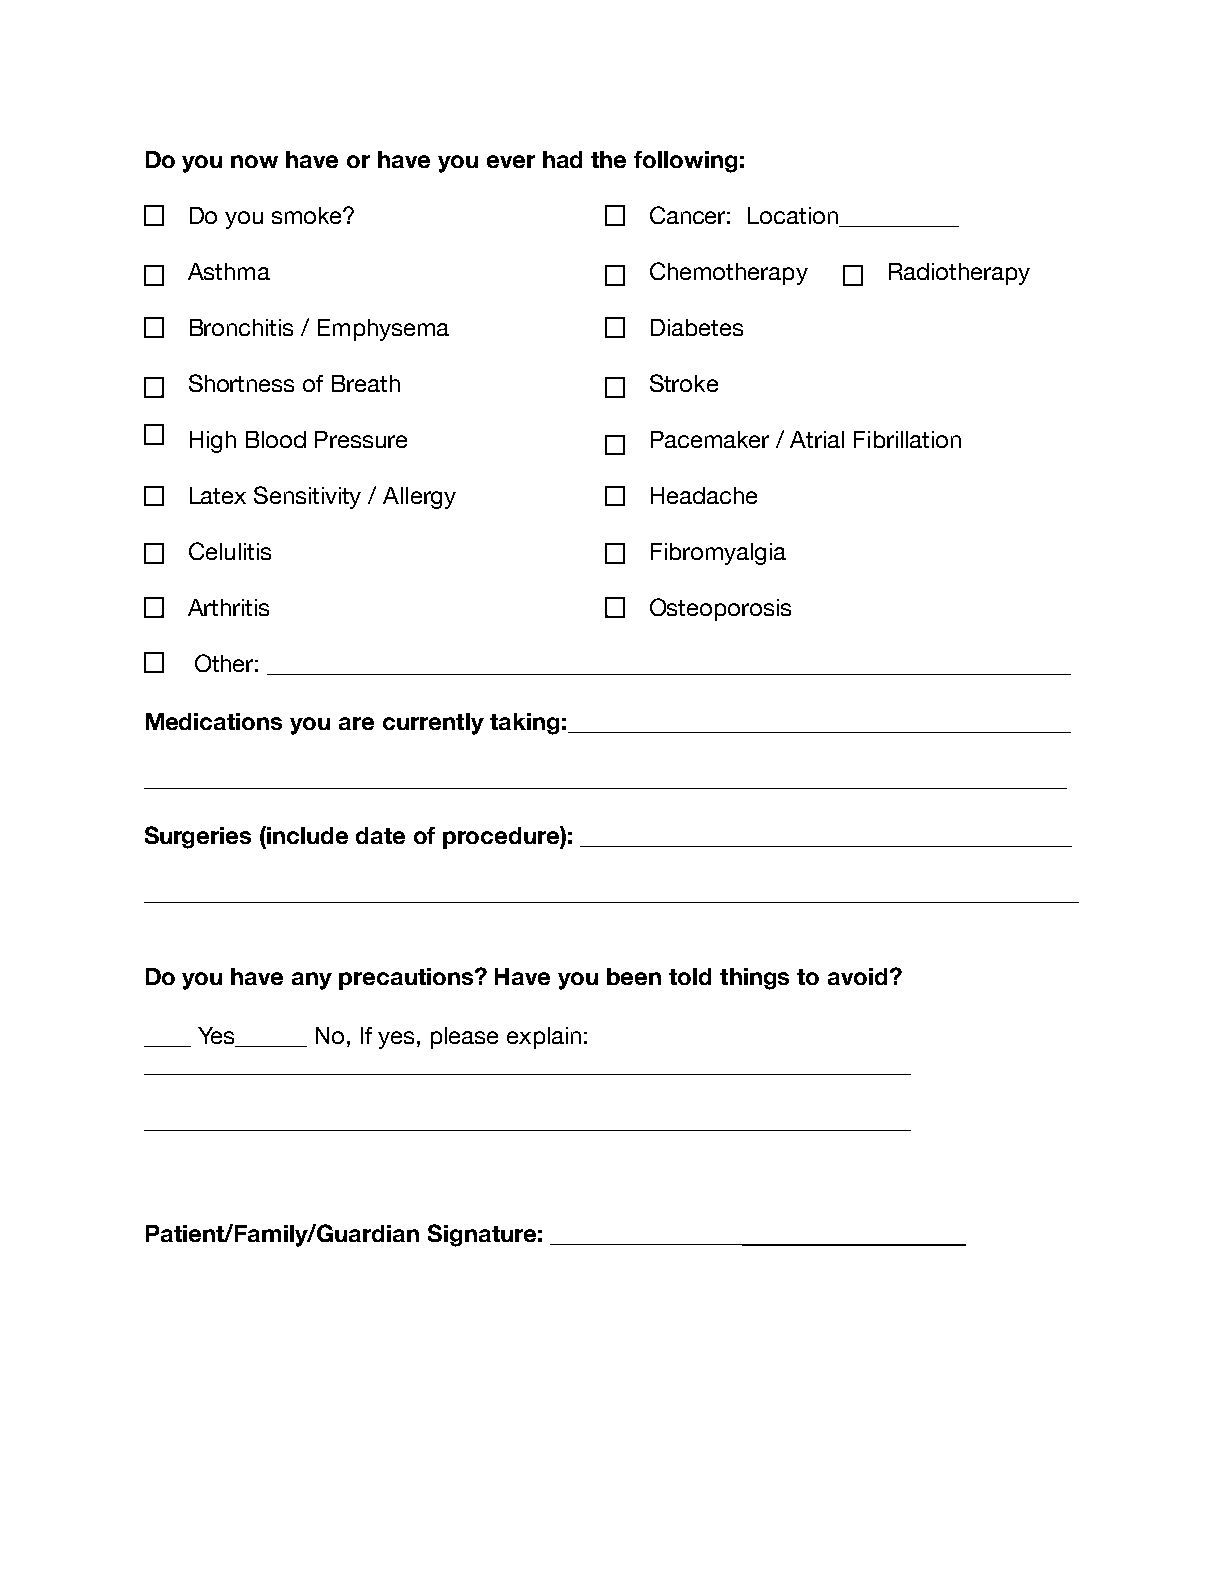 The image size is (1223, 1583). What do you see at coordinates (685, 162) in the screenshot?
I see `following` at bounding box center [685, 162].
